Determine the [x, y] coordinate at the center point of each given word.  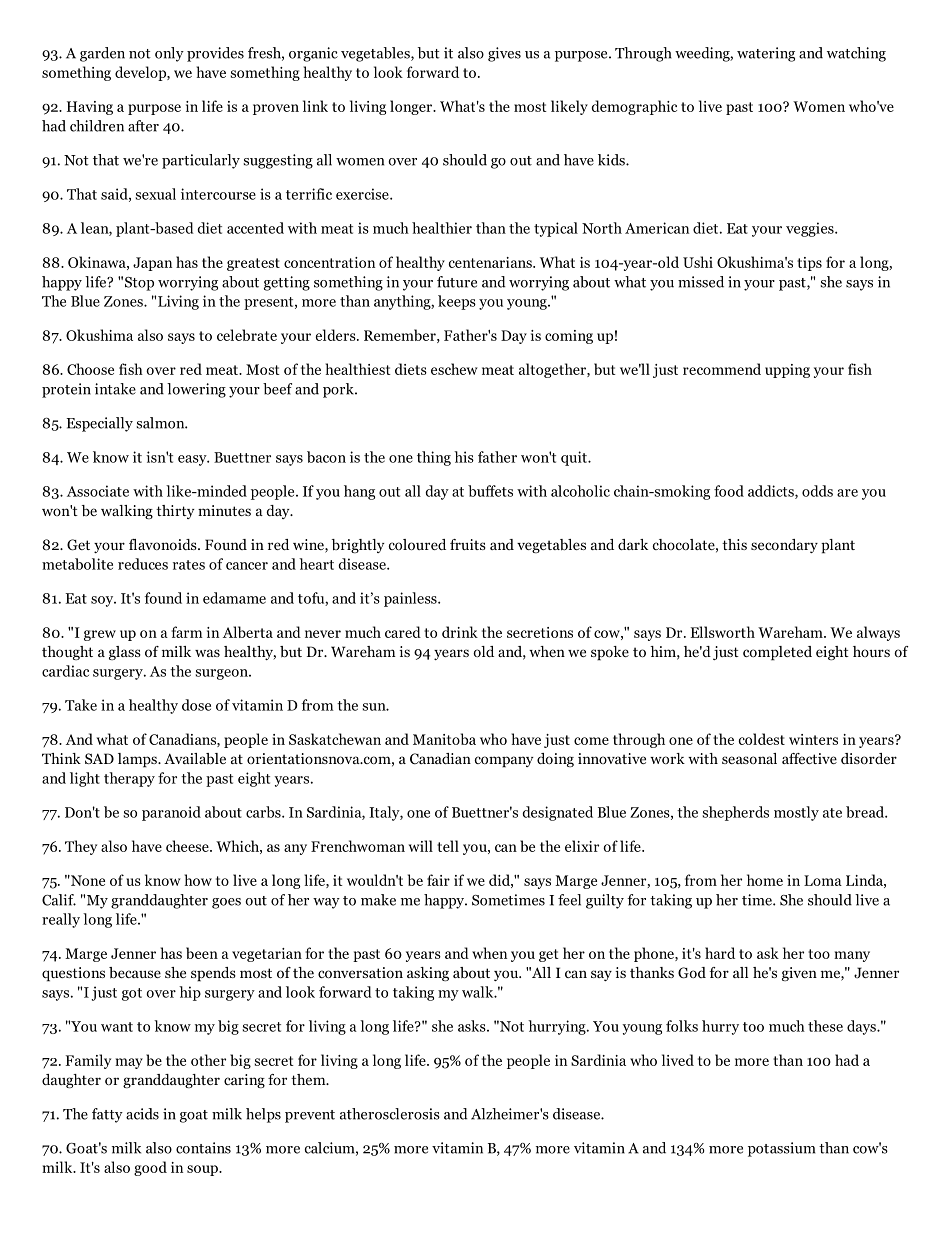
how [198, 880]
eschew [454, 369]
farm [187, 632]
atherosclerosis [390, 1114]
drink [460, 632]
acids [142, 1114]
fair [438, 880]
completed [777, 653]
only [169, 54]
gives [504, 54]
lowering [196, 390]
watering [766, 54]
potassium [781, 1149]
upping [787, 371]
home [765, 880]
